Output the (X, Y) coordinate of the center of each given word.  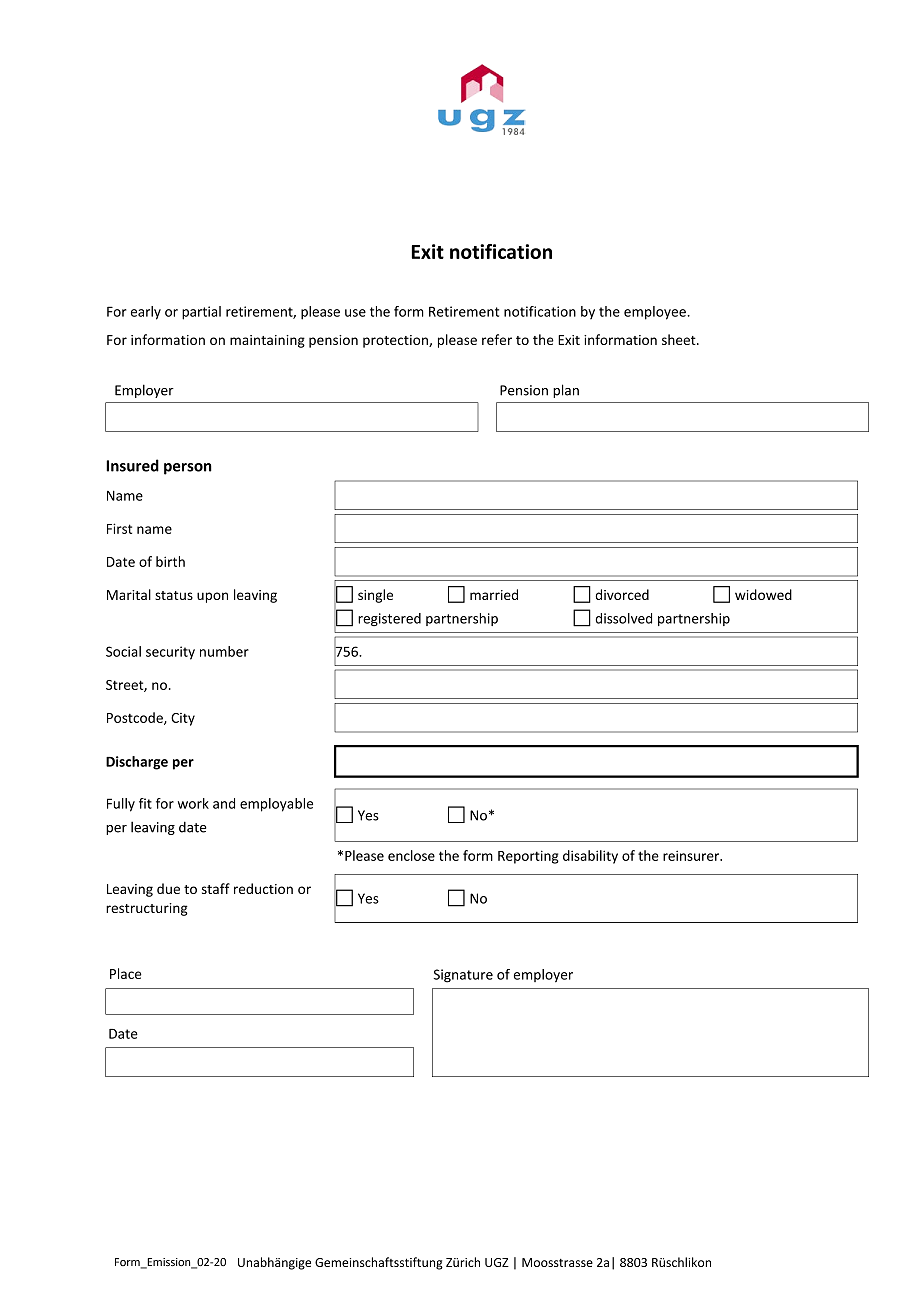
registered (389, 619)
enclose (411, 855)
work (193, 803)
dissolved (624, 618)
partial (201, 313)
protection (396, 341)
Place (126, 973)
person (188, 469)
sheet (680, 339)
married (494, 594)
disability (590, 857)
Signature (463, 976)
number (224, 651)
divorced (622, 594)
